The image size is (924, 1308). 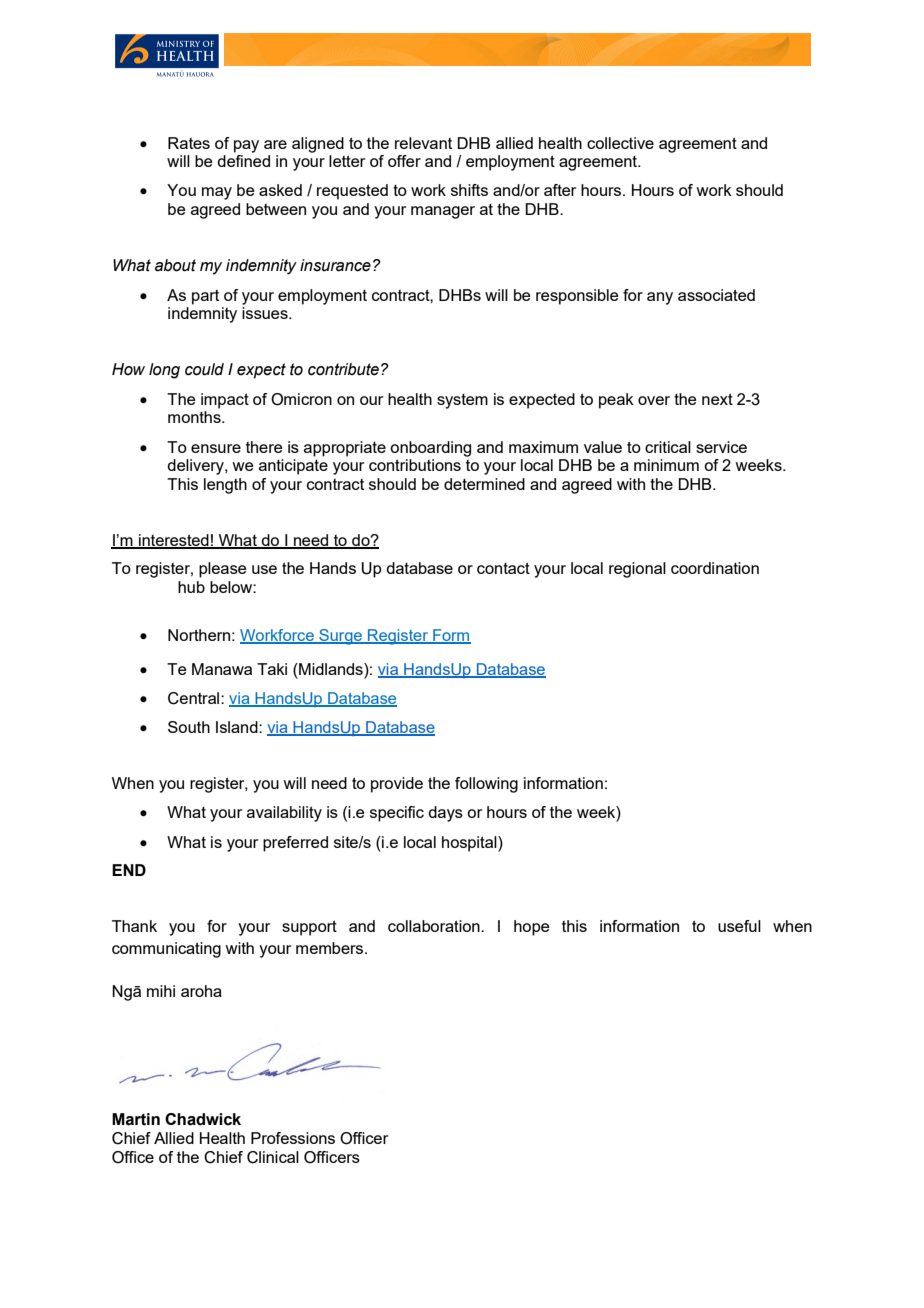 What do you see at coordinates (462, 401) in the screenshot?
I see `system` at bounding box center [462, 401].
